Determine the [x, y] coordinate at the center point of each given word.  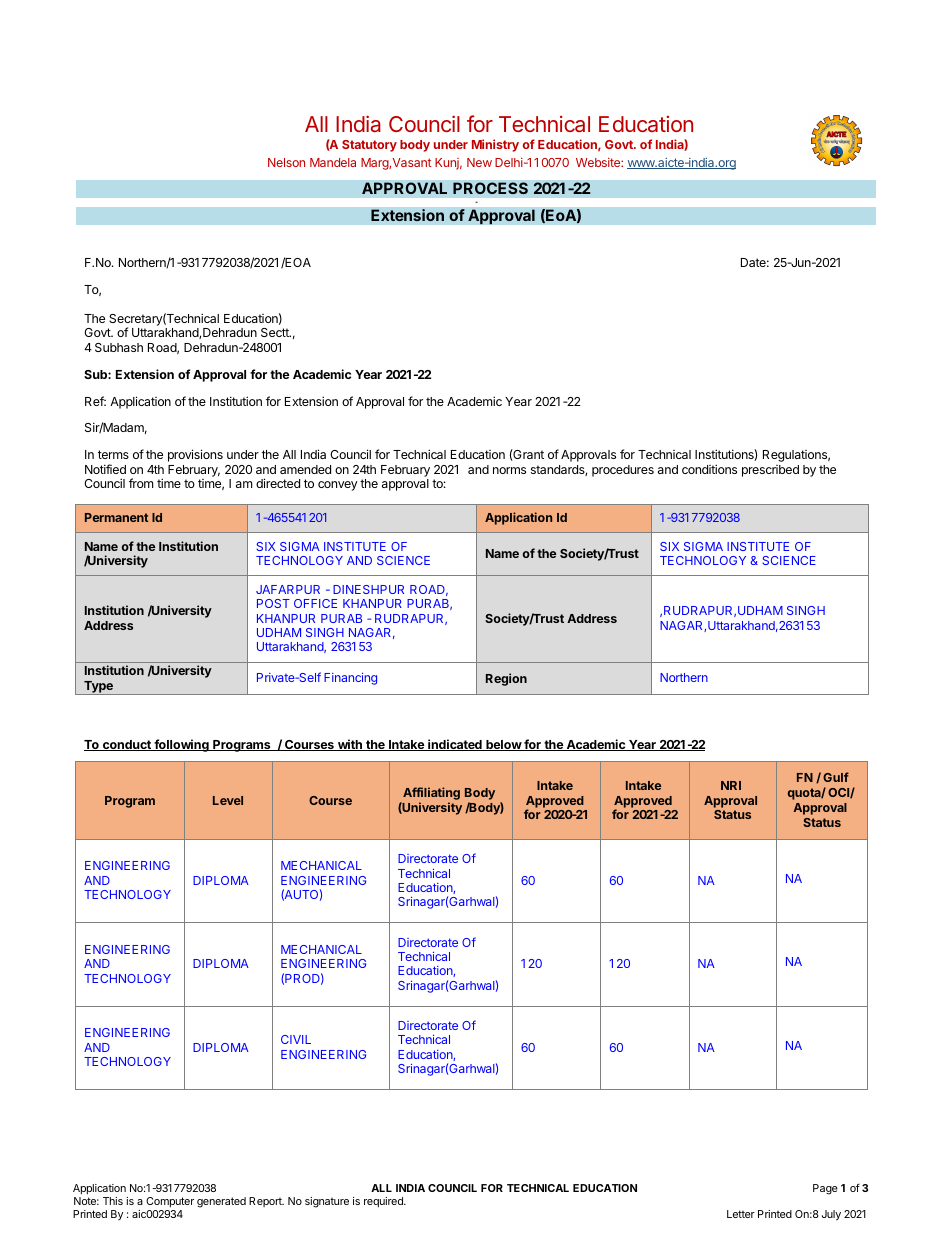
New [479, 162]
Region [506, 679]
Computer [170, 1202]
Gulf [836, 777]
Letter [741, 1214]
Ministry [495, 145]
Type [98, 688]
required [384, 1202]
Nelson [286, 162]
